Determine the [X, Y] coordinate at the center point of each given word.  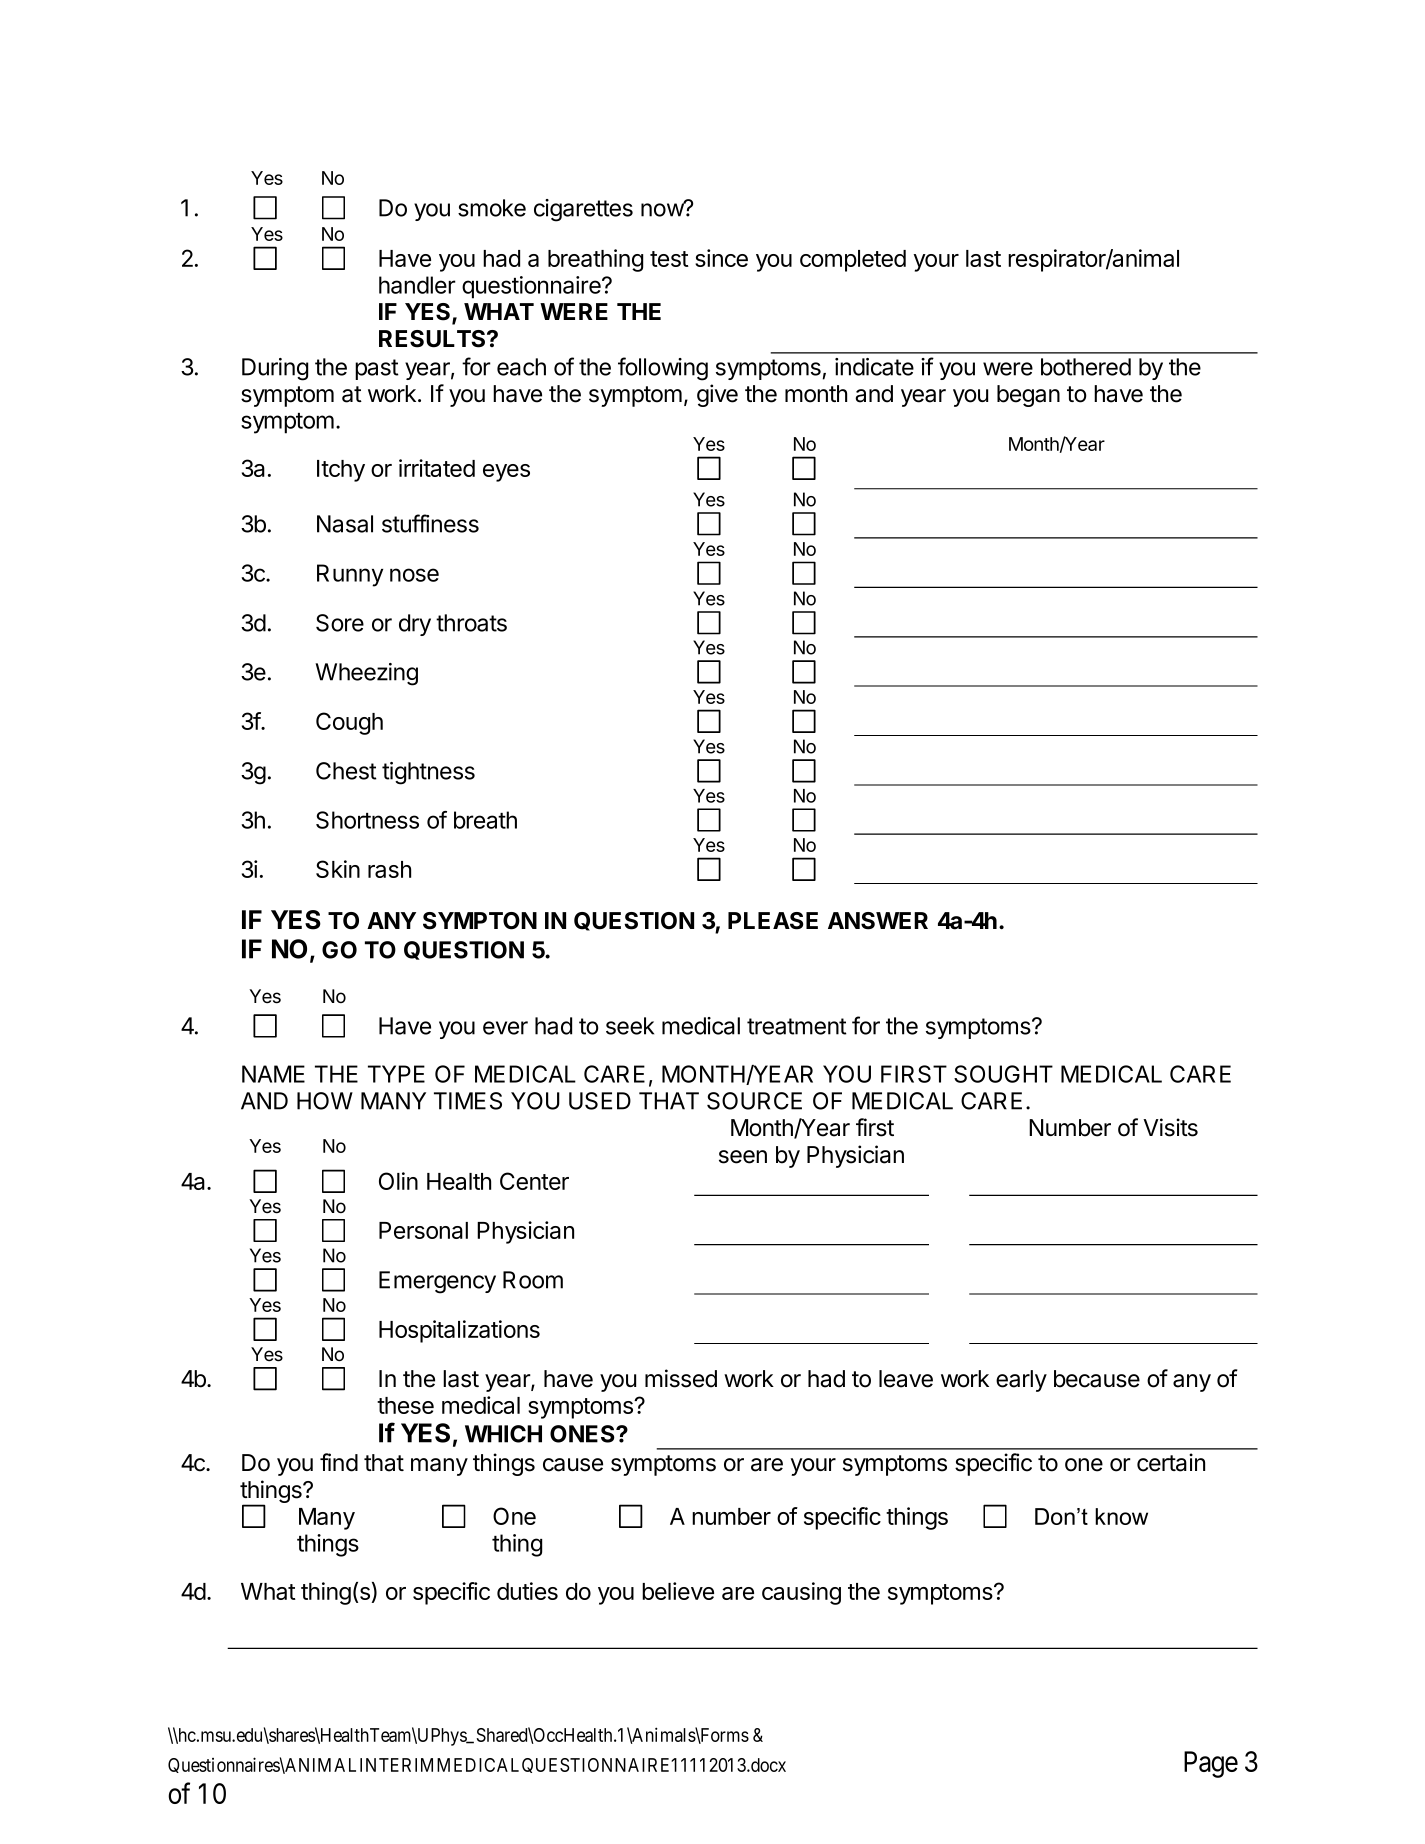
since [721, 258]
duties [527, 1591]
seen [743, 1157]
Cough [349, 723]
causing [801, 1593]
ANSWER [878, 921]
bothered [1086, 367]
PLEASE [773, 921]
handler [417, 285]
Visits [1170, 1127]
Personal [423, 1230]
